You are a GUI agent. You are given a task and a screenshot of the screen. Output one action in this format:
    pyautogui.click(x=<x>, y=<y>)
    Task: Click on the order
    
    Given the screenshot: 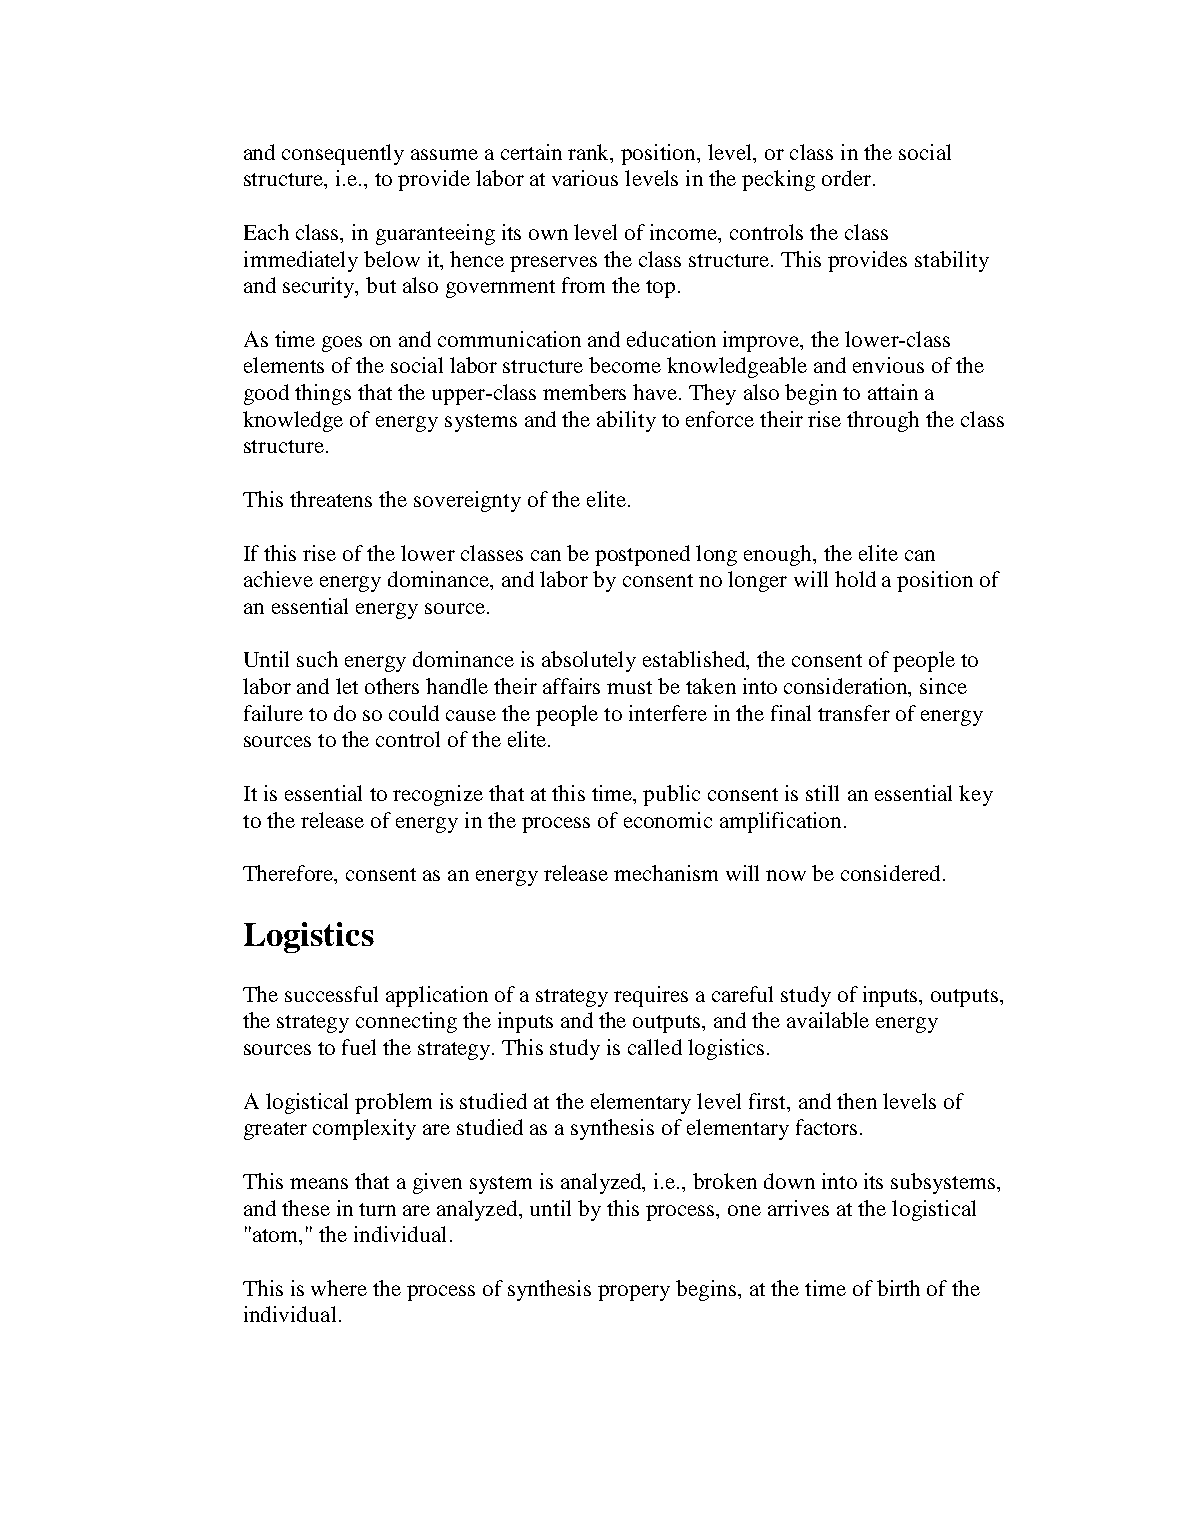 What is the action you would take?
    pyautogui.click(x=848, y=178)
